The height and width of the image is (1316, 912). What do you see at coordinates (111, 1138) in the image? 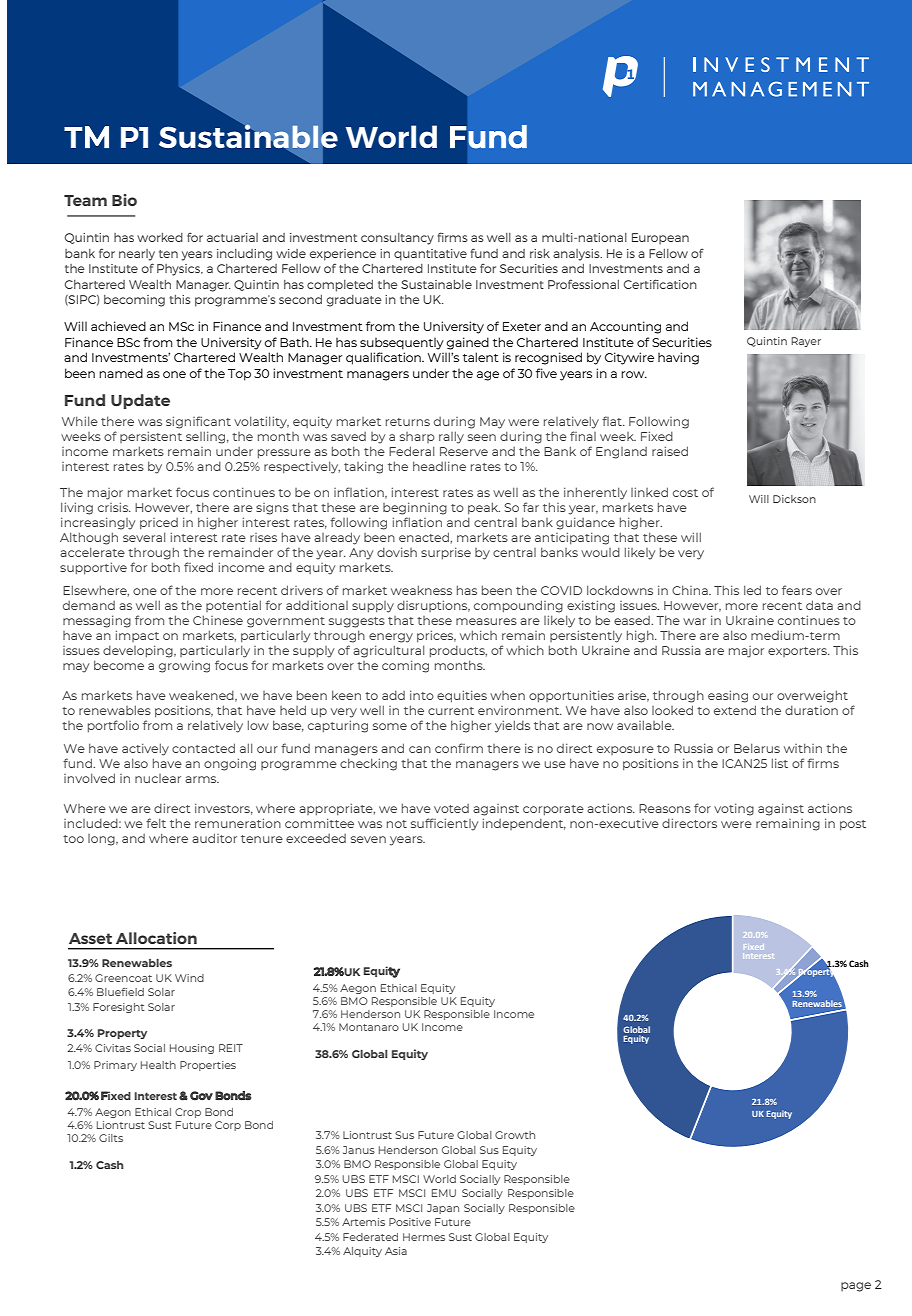
I see `Gilts` at bounding box center [111, 1138].
